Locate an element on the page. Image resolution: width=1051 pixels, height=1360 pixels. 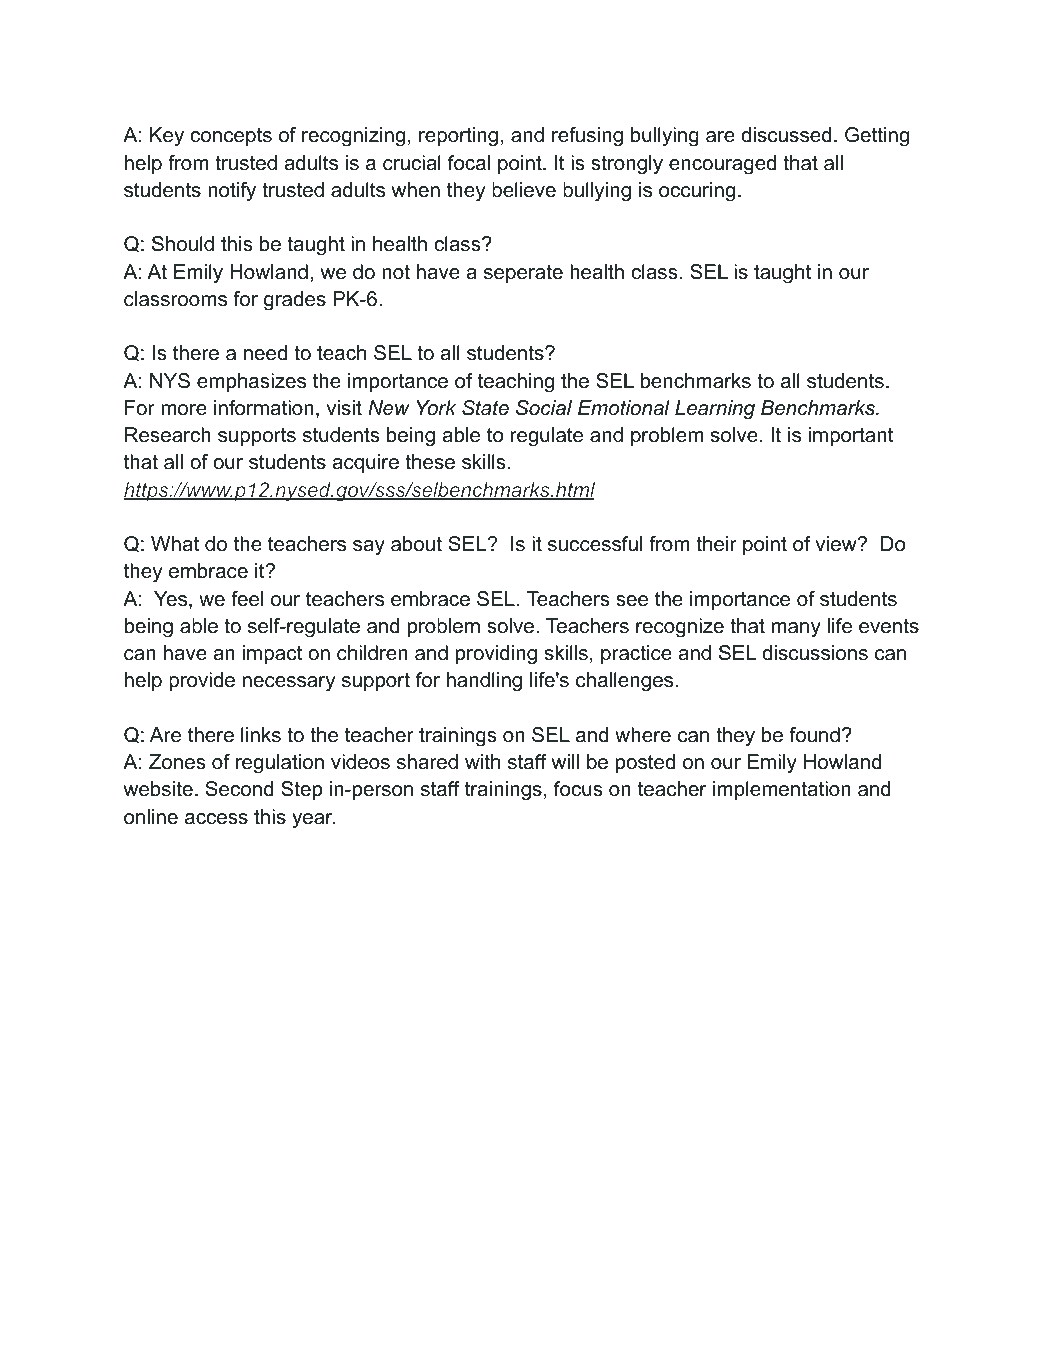
focus is located at coordinates (578, 789).
